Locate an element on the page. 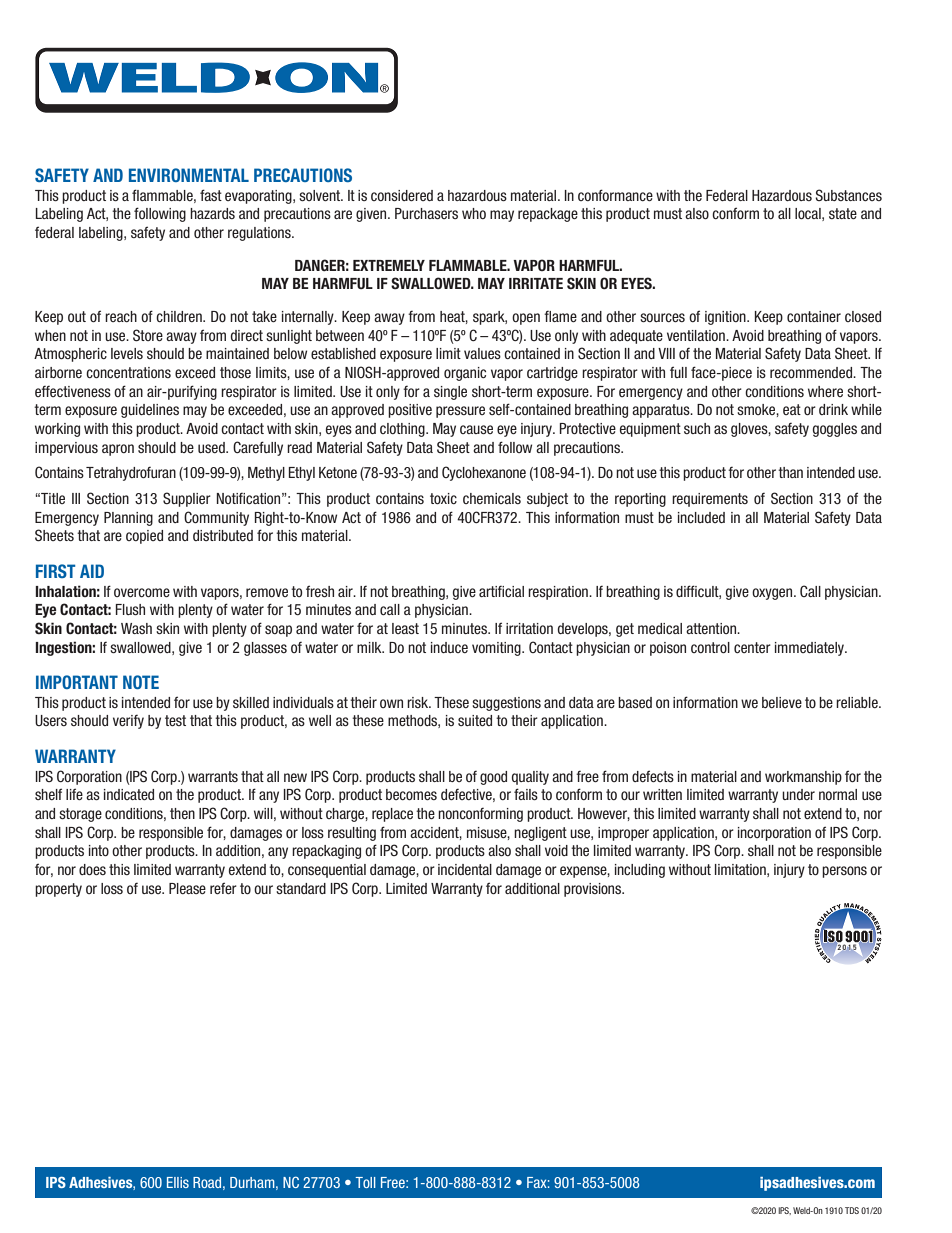  ENVIRONMENTAL is located at coordinates (189, 175).
